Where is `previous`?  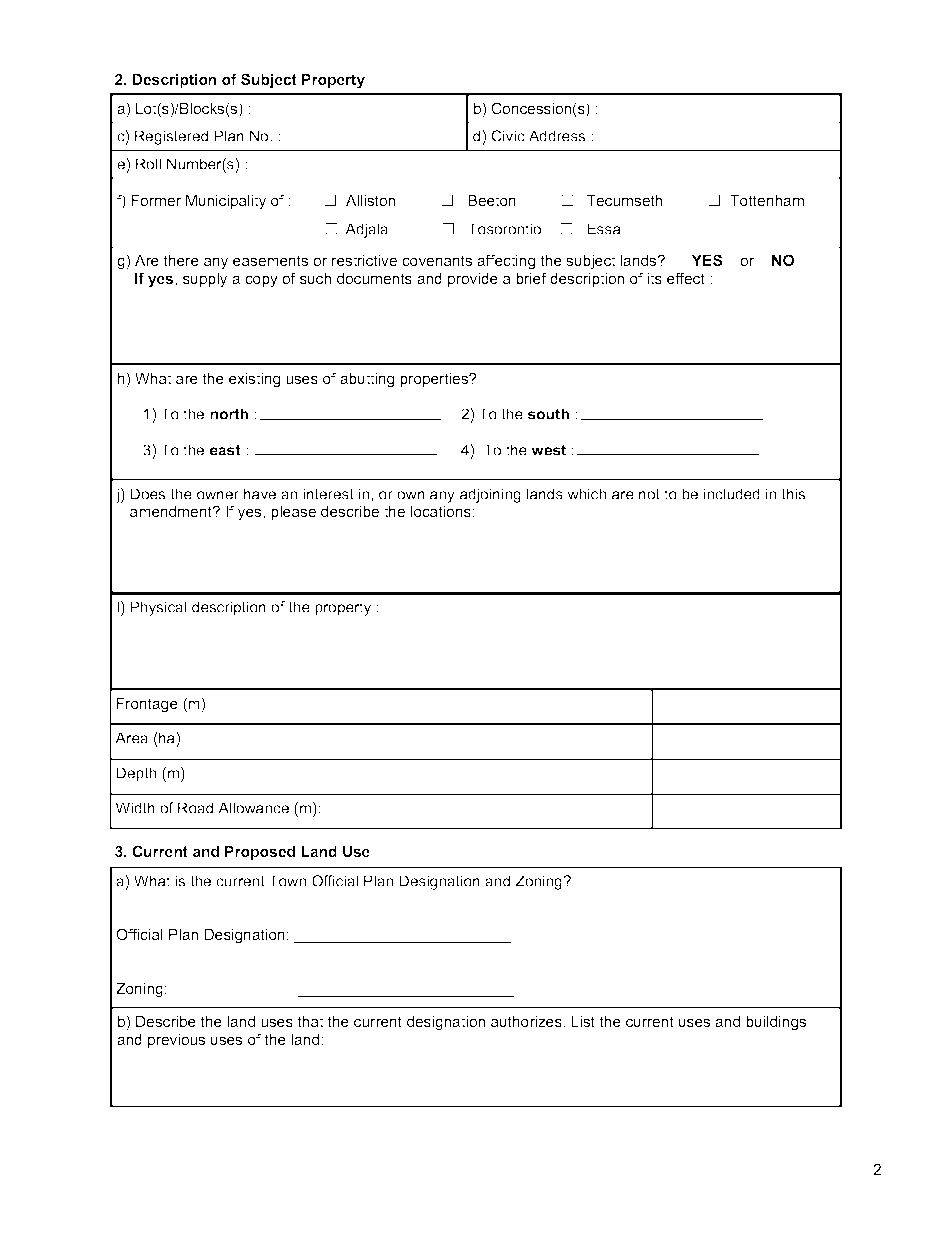
previous is located at coordinates (176, 1041).
